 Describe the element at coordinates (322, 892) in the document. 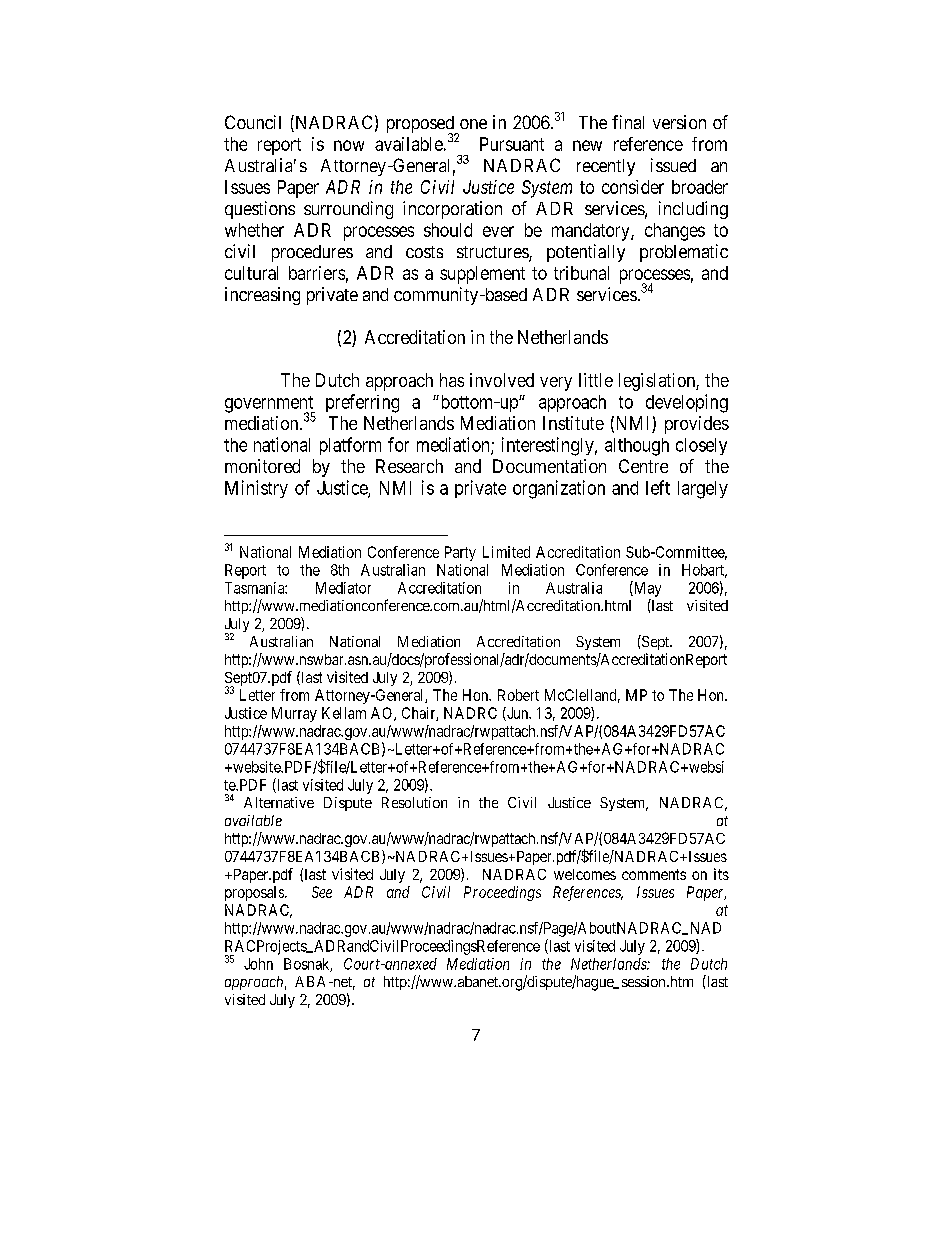

I see `See` at that location.
